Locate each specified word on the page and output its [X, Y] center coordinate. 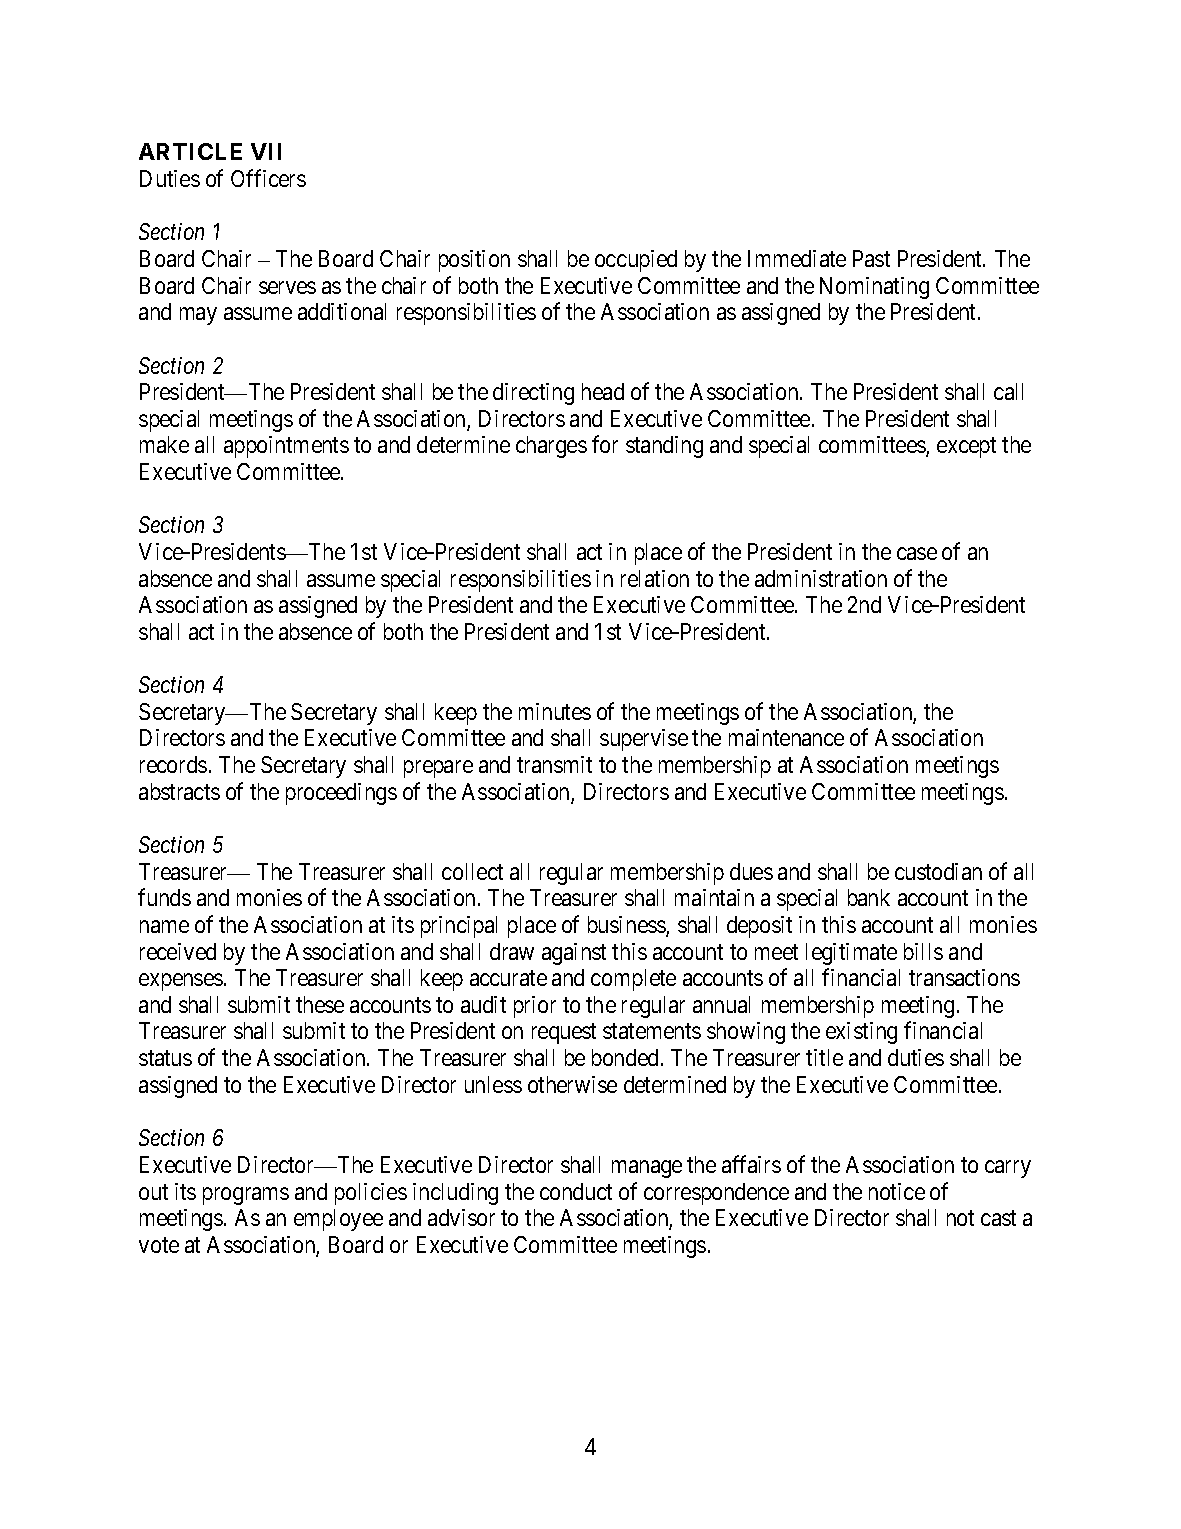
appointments [286, 447]
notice [897, 1191]
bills [923, 951]
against [574, 954]
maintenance [786, 737]
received [178, 951]
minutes [555, 711]
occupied [636, 261]
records [173, 764]
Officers [268, 178]
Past [871, 258]
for [605, 444]
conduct [576, 1191]
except [966, 448]
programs [246, 1196]
